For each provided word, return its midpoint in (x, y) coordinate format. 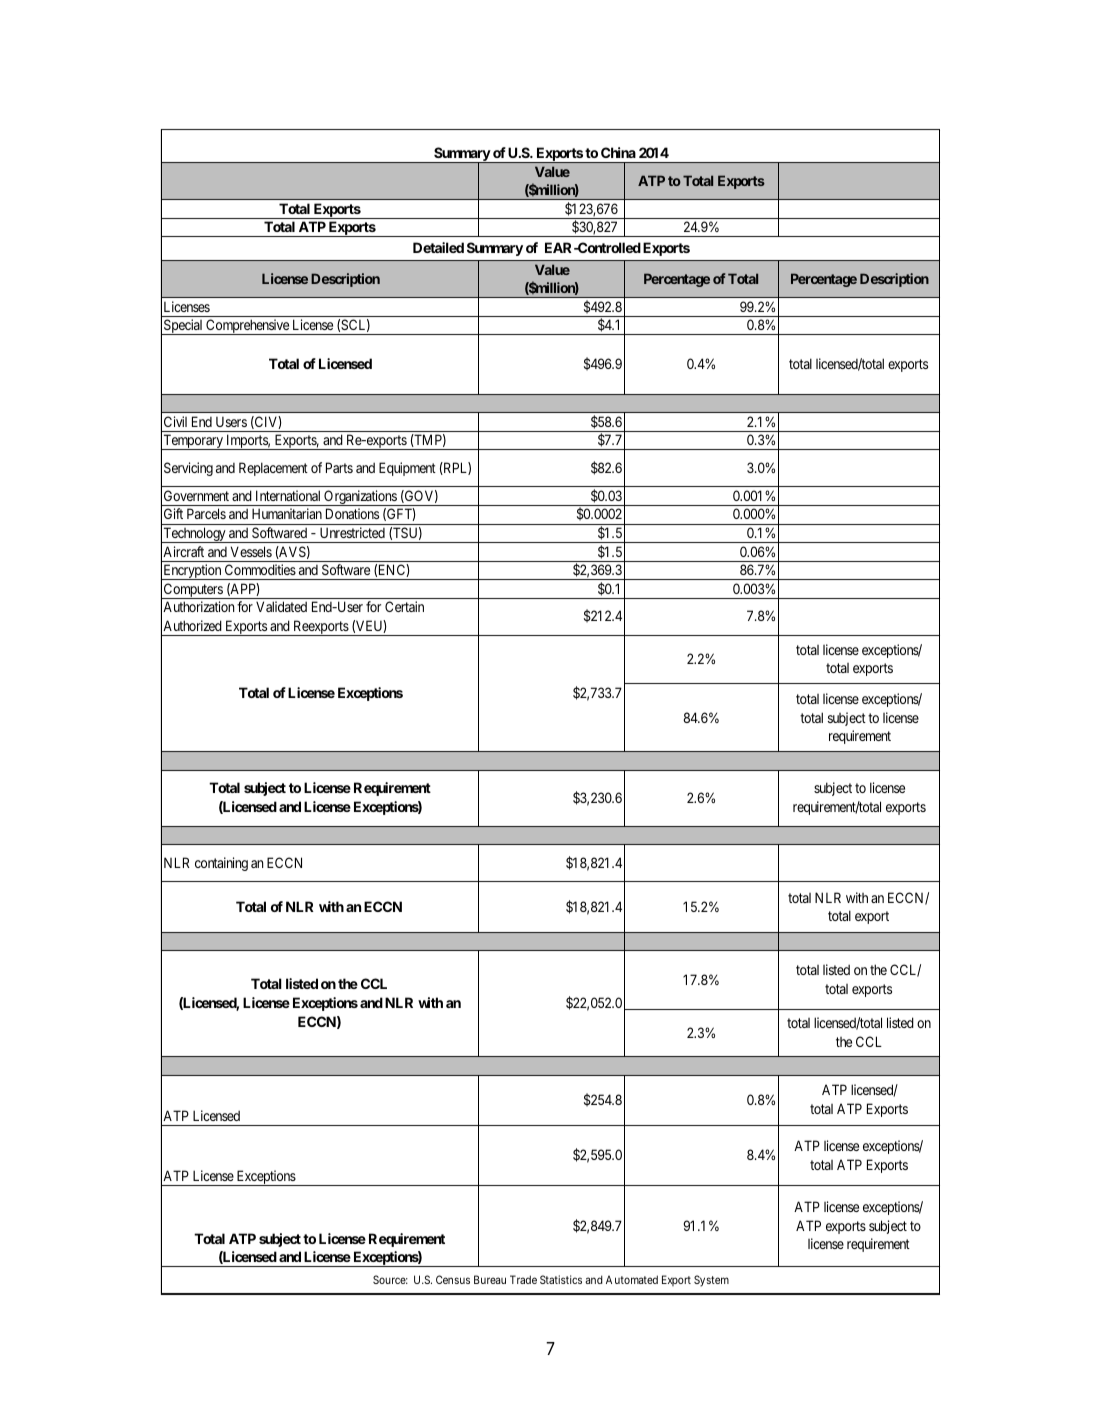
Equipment (407, 469)
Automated (632, 1279)
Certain (404, 606)
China (618, 152)
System (711, 1281)
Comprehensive (247, 327)
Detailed (438, 247)
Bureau (490, 1279)
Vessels (251, 551)
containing (221, 864)
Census (453, 1279)
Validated (281, 606)
